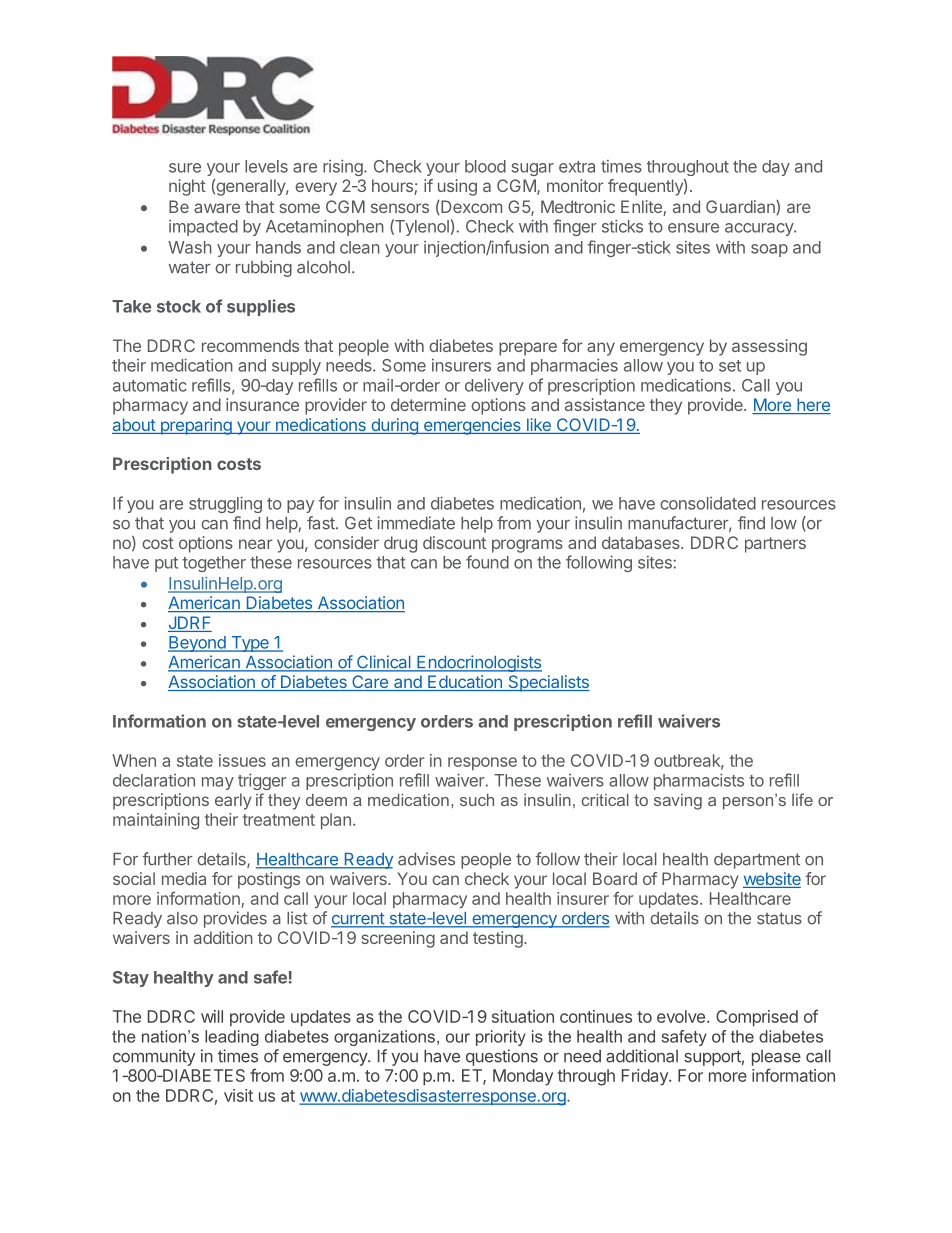 This document has height=1233, width=952. Describe the element at coordinates (478, 663) in the document. I see `Endocrinologists` at that location.
